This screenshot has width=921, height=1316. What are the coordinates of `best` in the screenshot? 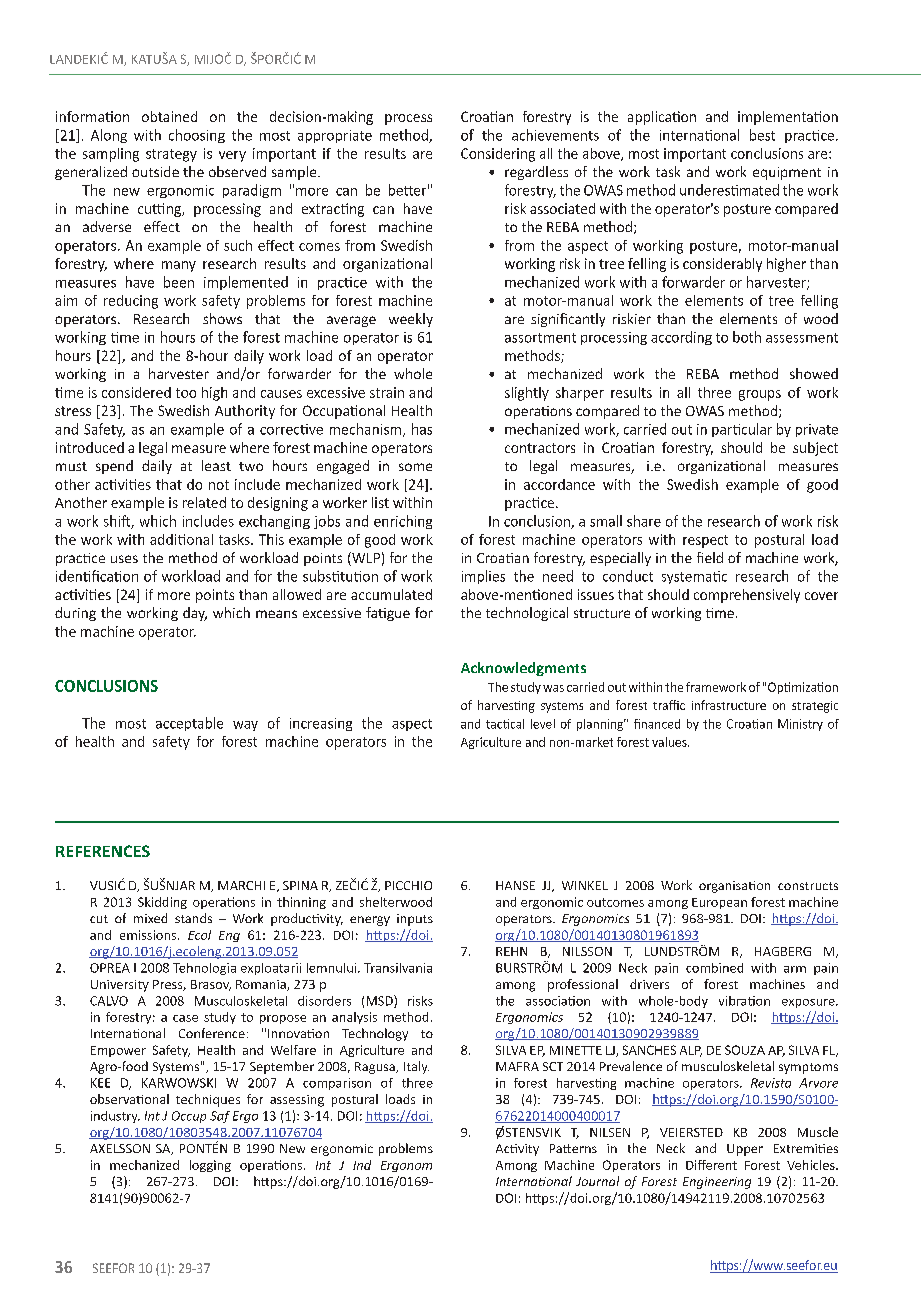 It's located at (762, 135).
